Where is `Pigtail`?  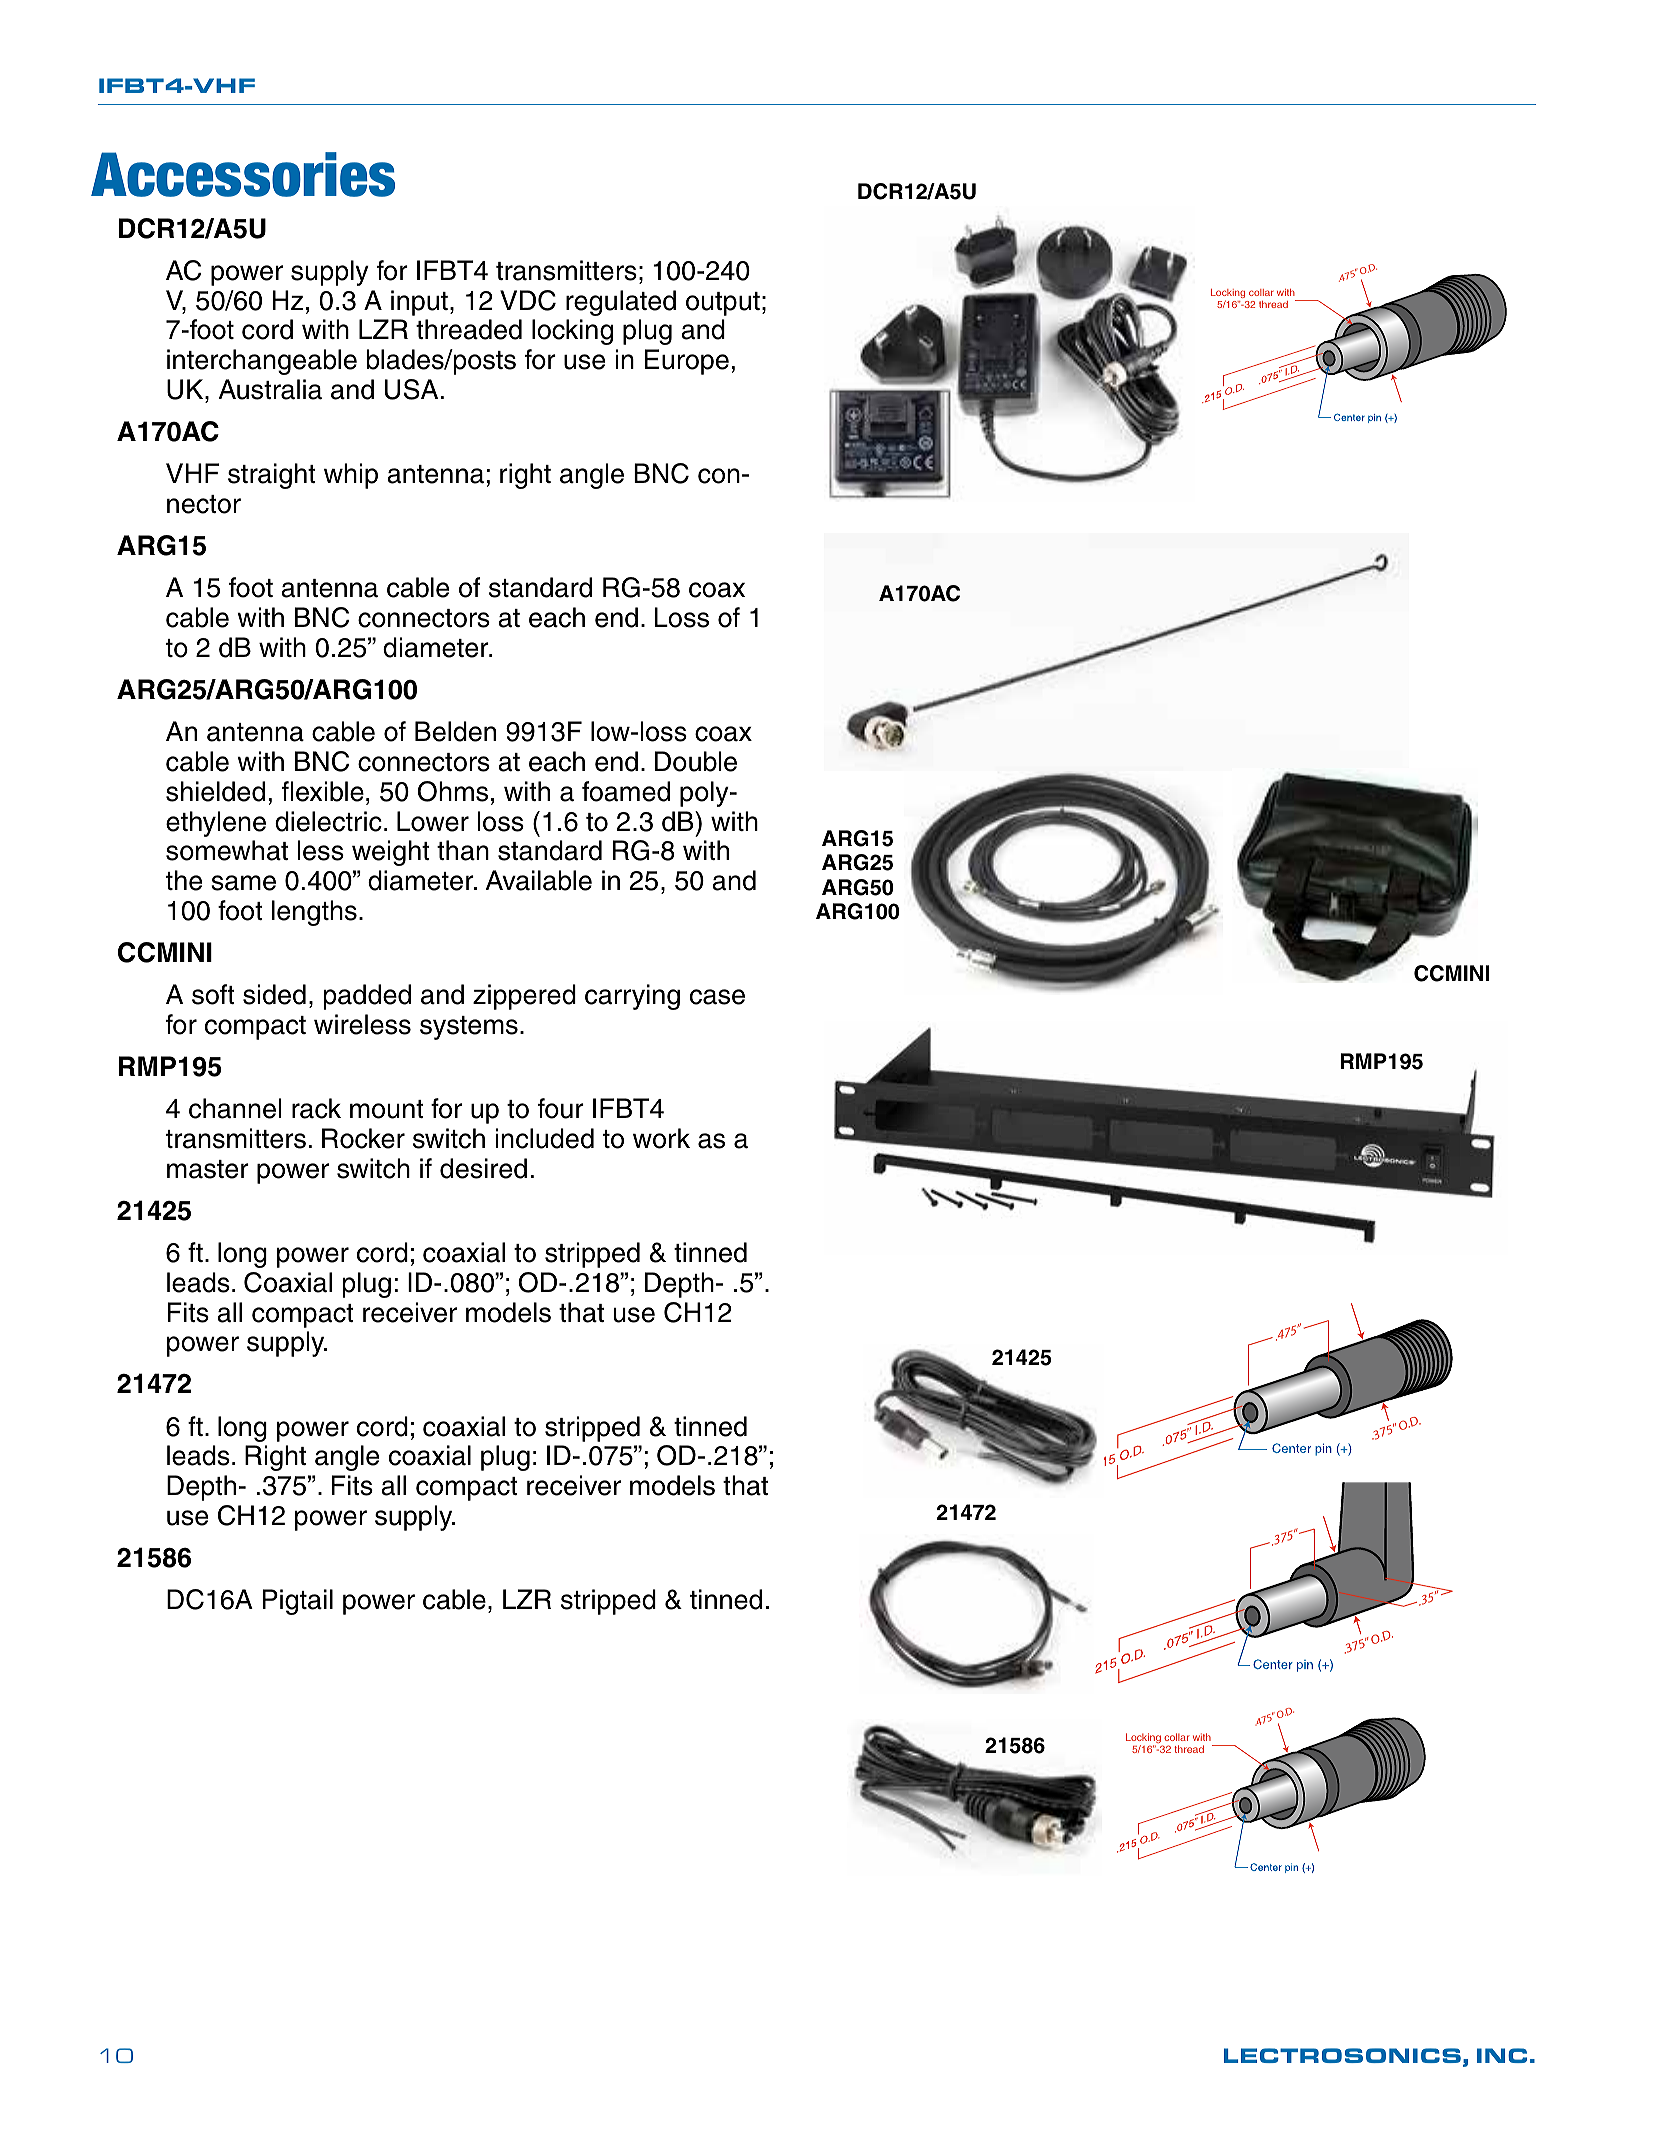 Pigtail is located at coordinates (298, 1602).
